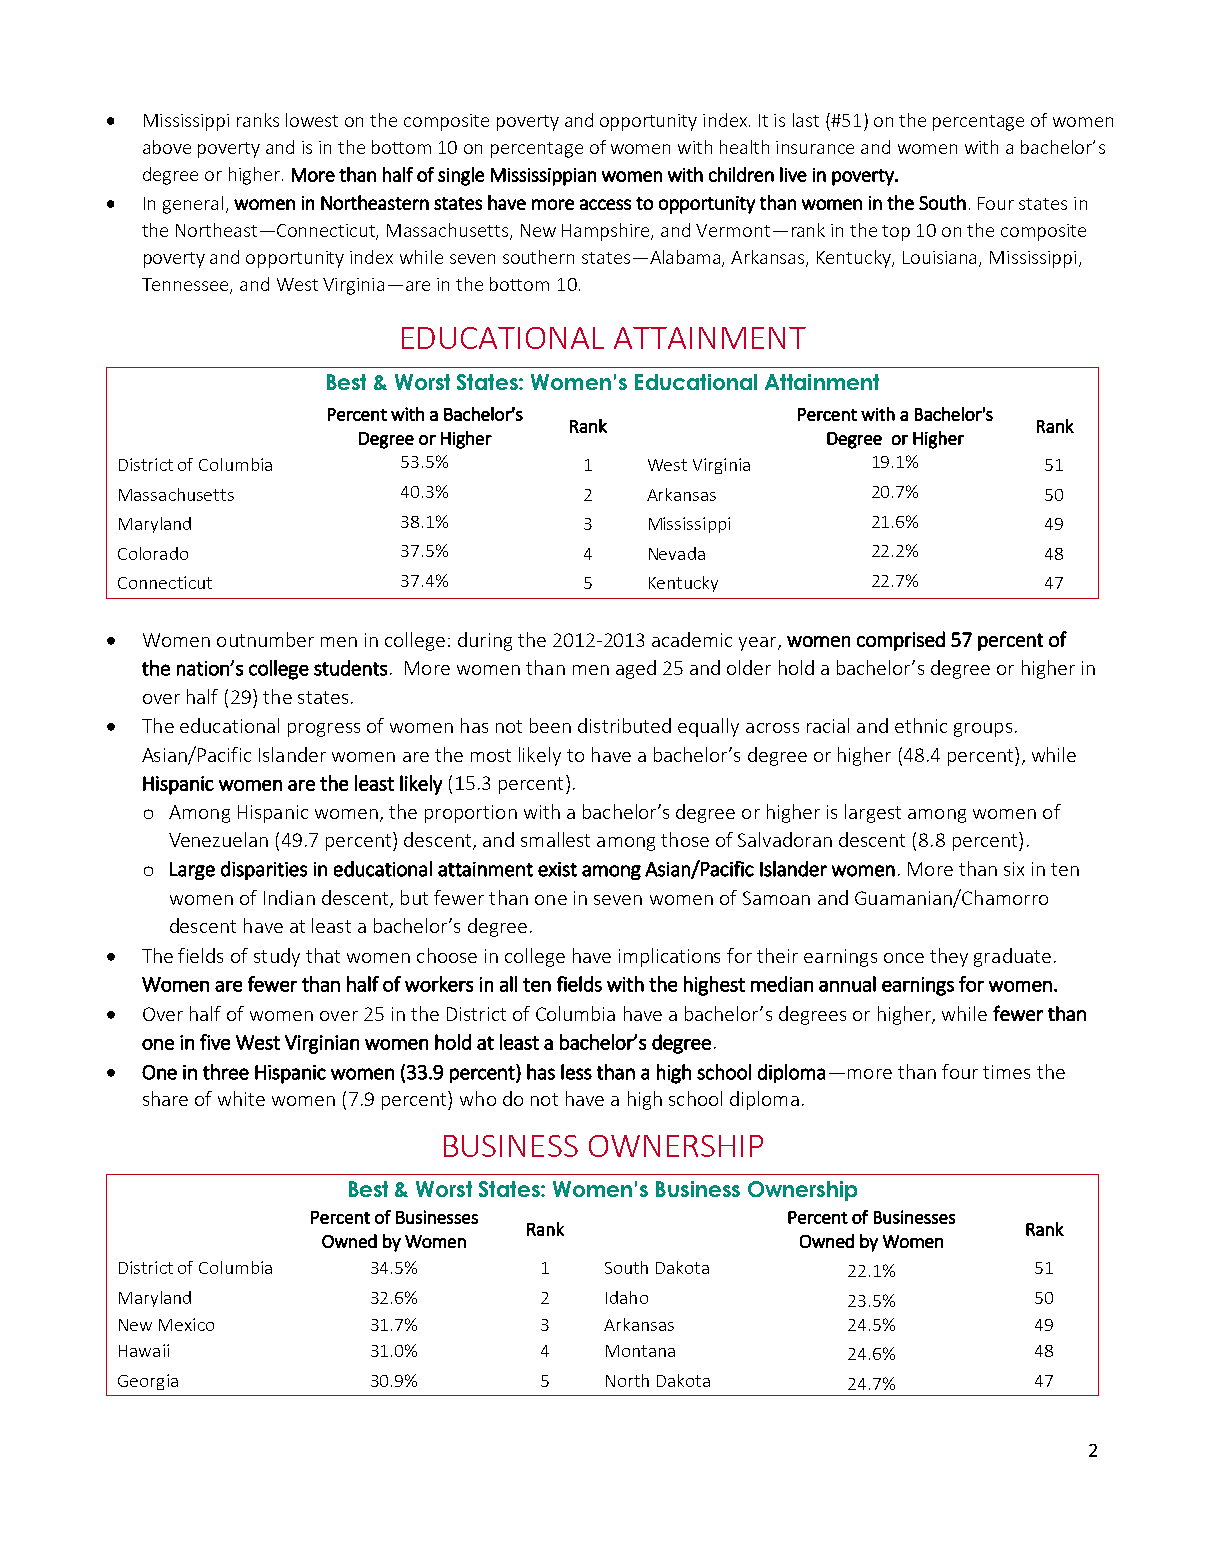  Describe the element at coordinates (576, 1072) in the page. I see `less` at that location.
